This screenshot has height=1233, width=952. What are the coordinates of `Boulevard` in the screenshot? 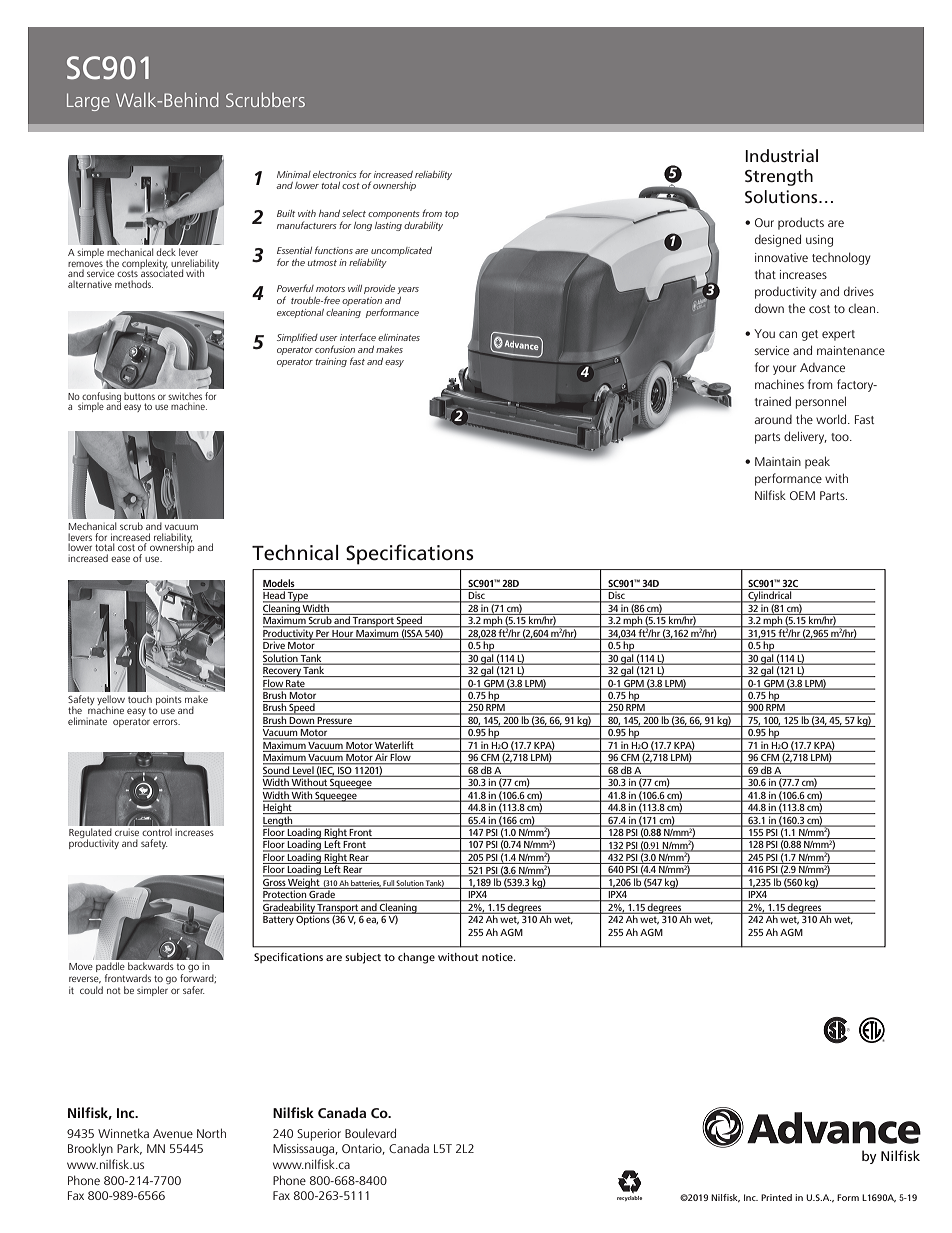 It's located at (370, 1133).
